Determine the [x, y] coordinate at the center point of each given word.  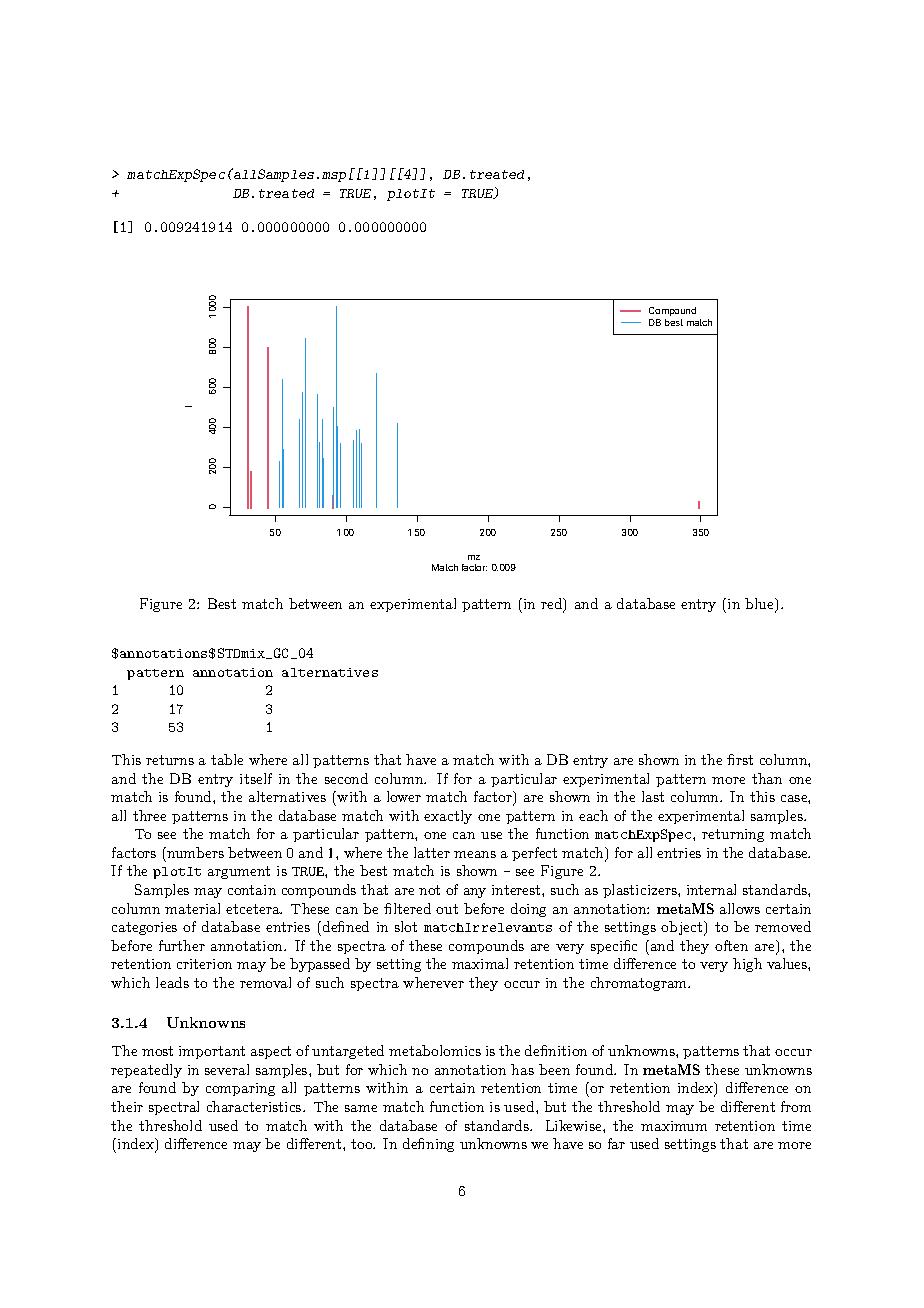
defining [428, 1145]
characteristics [255, 1106]
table [227, 759]
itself [256, 778]
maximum [674, 1126]
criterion [204, 964]
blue [760, 605]
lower [404, 796]
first [740, 759]
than [767, 778]
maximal [480, 963]
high [747, 965]
